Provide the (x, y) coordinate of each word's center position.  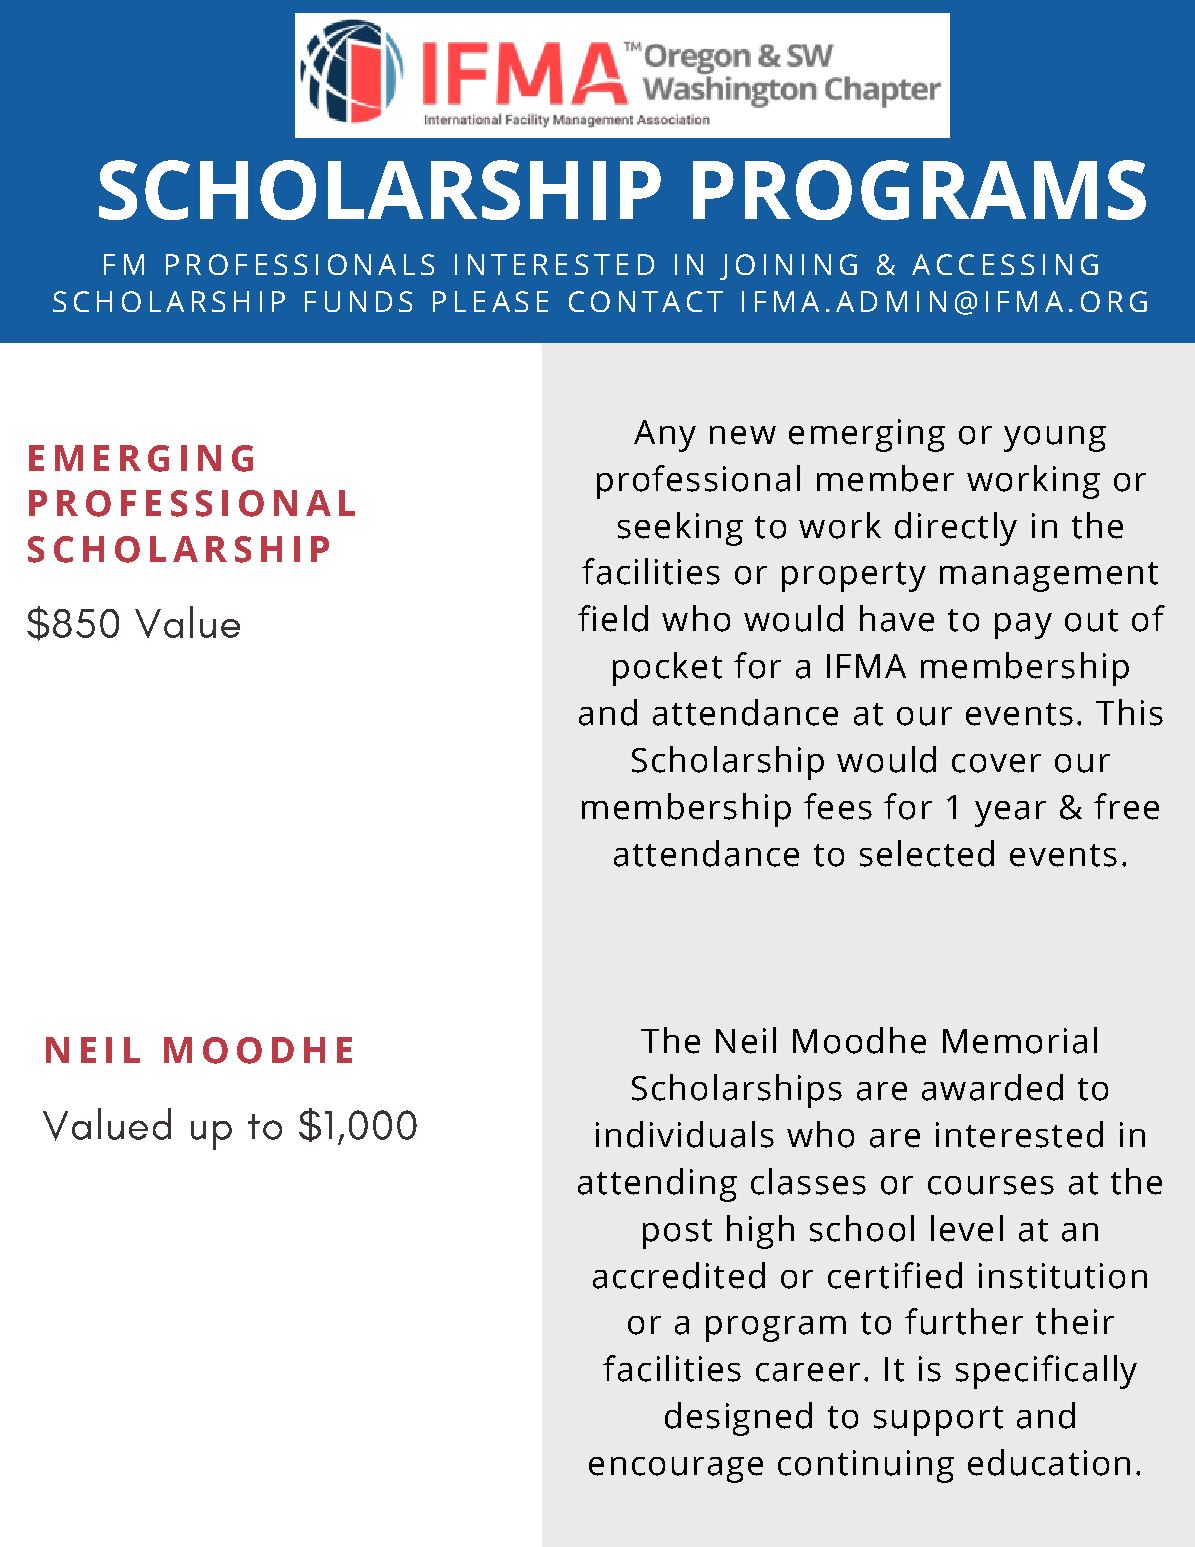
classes (808, 1181)
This (1129, 712)
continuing (866, 1466)
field (613, 618)
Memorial (1020, 1040)
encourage (676, 1470)
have (897, 618)
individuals (685, 1134)
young (1055, 439)
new (743, 435)
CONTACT (646, 301)
